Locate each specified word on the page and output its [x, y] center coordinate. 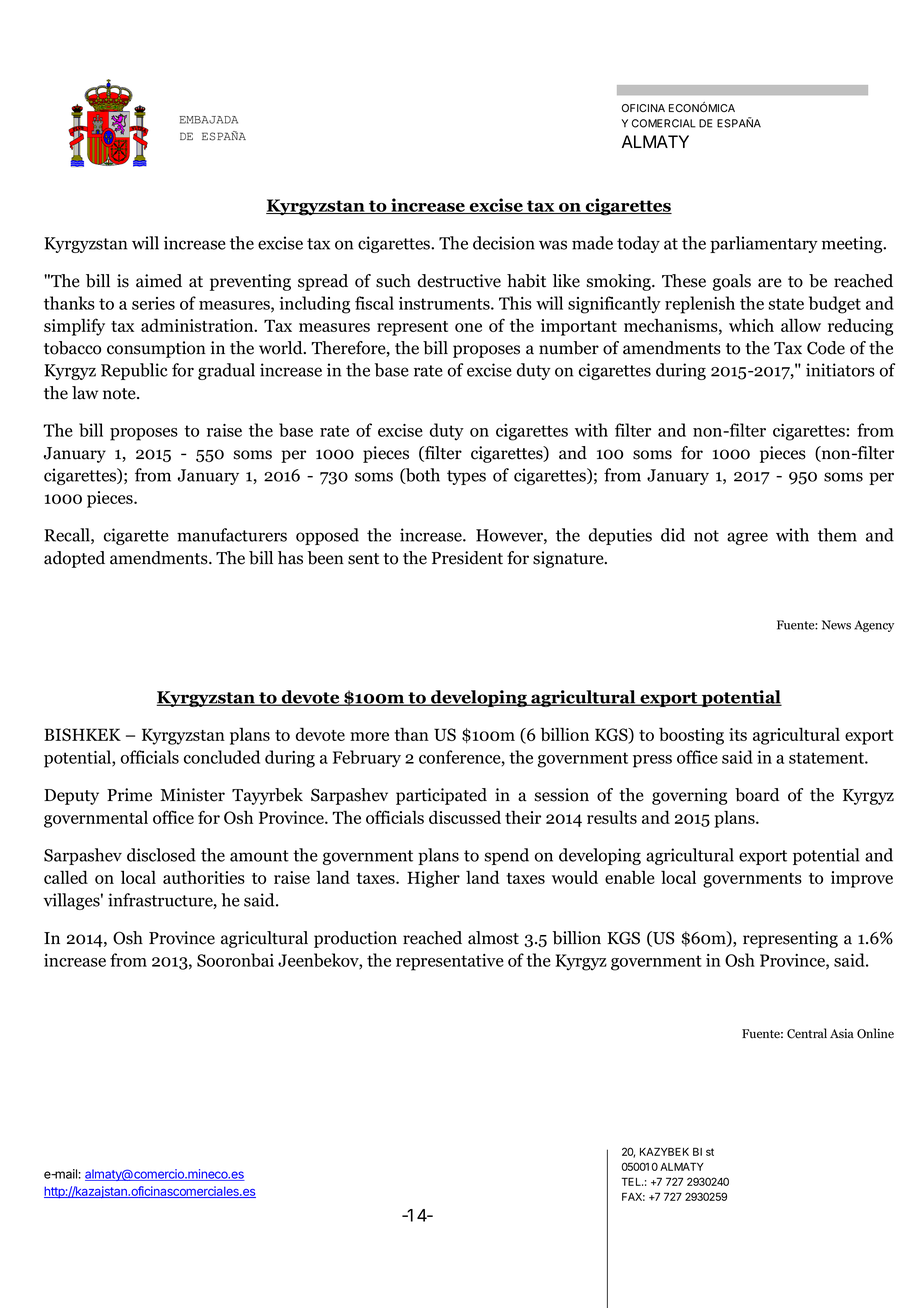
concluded [222, 757]
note [120, 394]
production [355, 939]
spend [507, 856]
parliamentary [764, 244]
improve [862, 879]
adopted [74, 559]
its [738, 734]
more [369, 736]
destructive [459, 281]
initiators [840, 370]
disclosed [161, 855]
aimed [159, 281]
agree [747, 538]
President [467, 558]
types [466, 477]
